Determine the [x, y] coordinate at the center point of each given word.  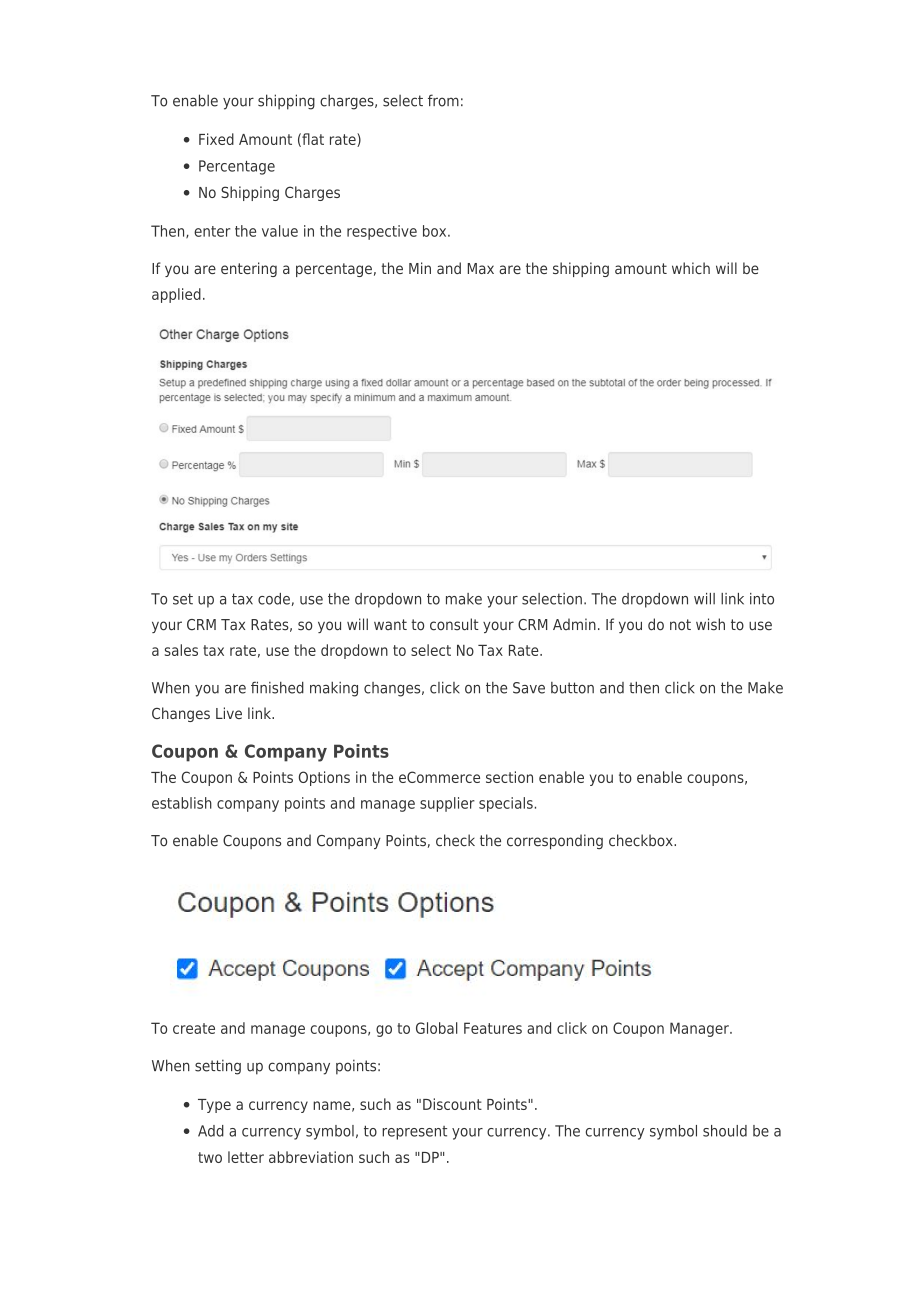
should [725, 1131]
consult [454, 624]
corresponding [555, 841]
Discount [452, 1104]
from [443, 100]
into [762, 599]
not [680, 625]
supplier [447, 804]
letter [246, 1157]
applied [176, 295]
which [691, 268]
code [274, 599]
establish [182, 803]
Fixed [216, 139]
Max [481, 268]
